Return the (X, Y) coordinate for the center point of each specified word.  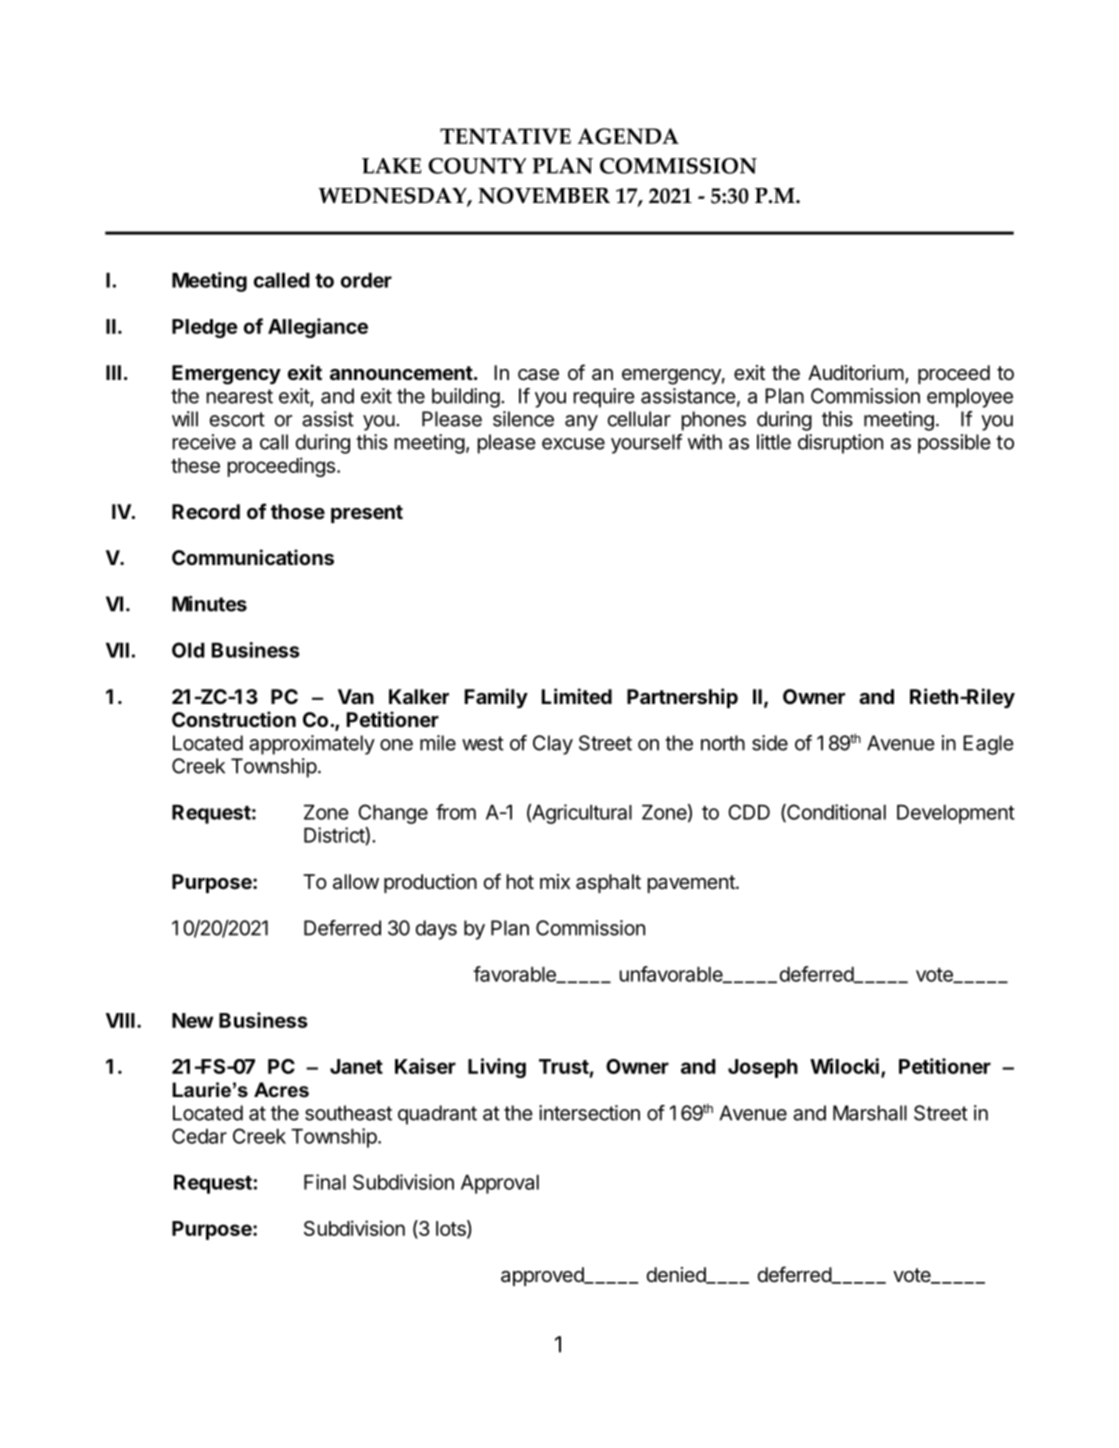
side (770, 743)
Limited (577, 696)
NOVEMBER (544, 195)
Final (325, 1182)
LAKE (391, 166)
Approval (500, 1184)
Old (188, 650)
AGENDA (628, 136)
